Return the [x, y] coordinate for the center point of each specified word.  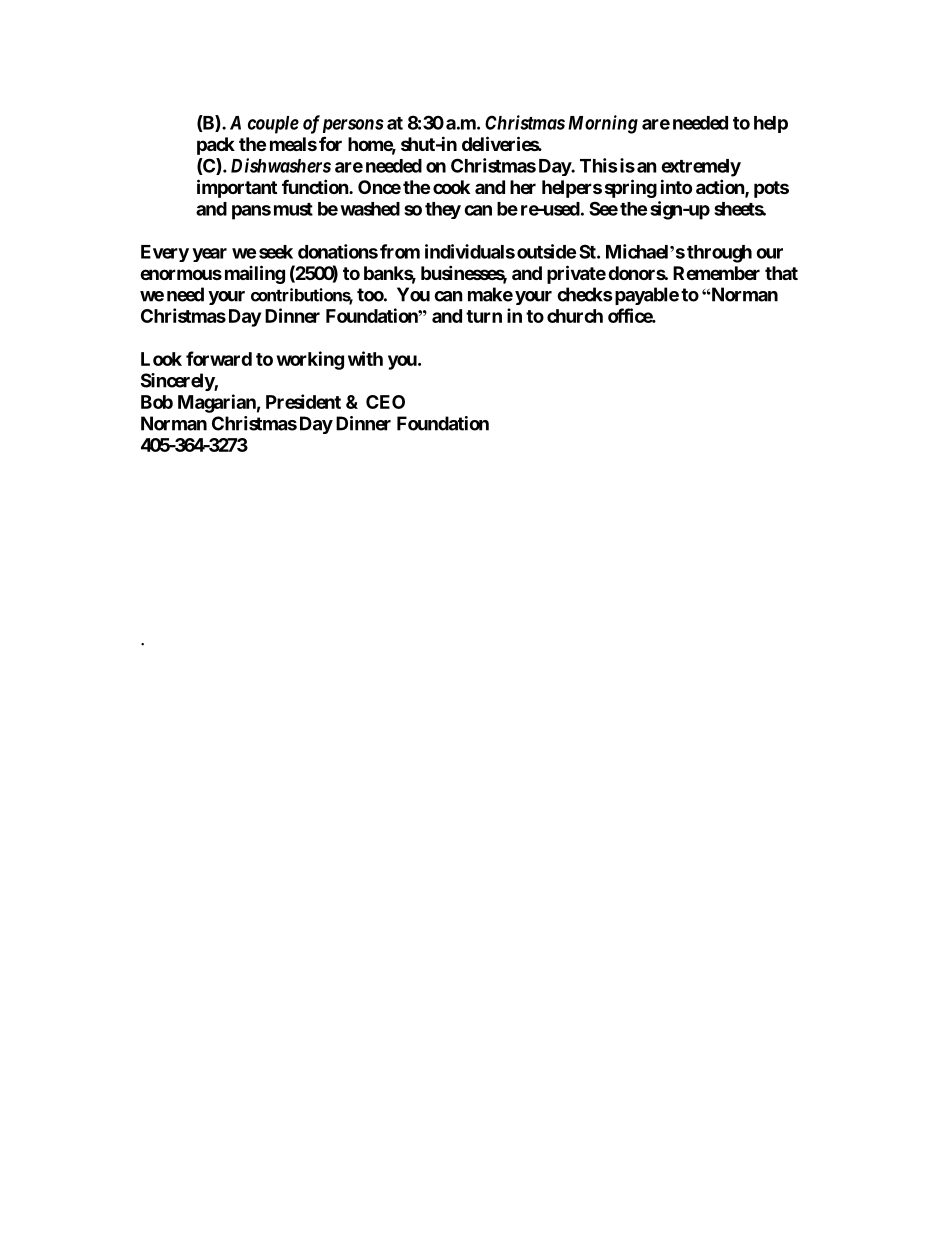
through [719, 254]
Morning [603, 124]
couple [273, 125]
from [400, 251]
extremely [701, 168]
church [575, 316]
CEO [385, 402]
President [303, 401]
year [209, 255]
